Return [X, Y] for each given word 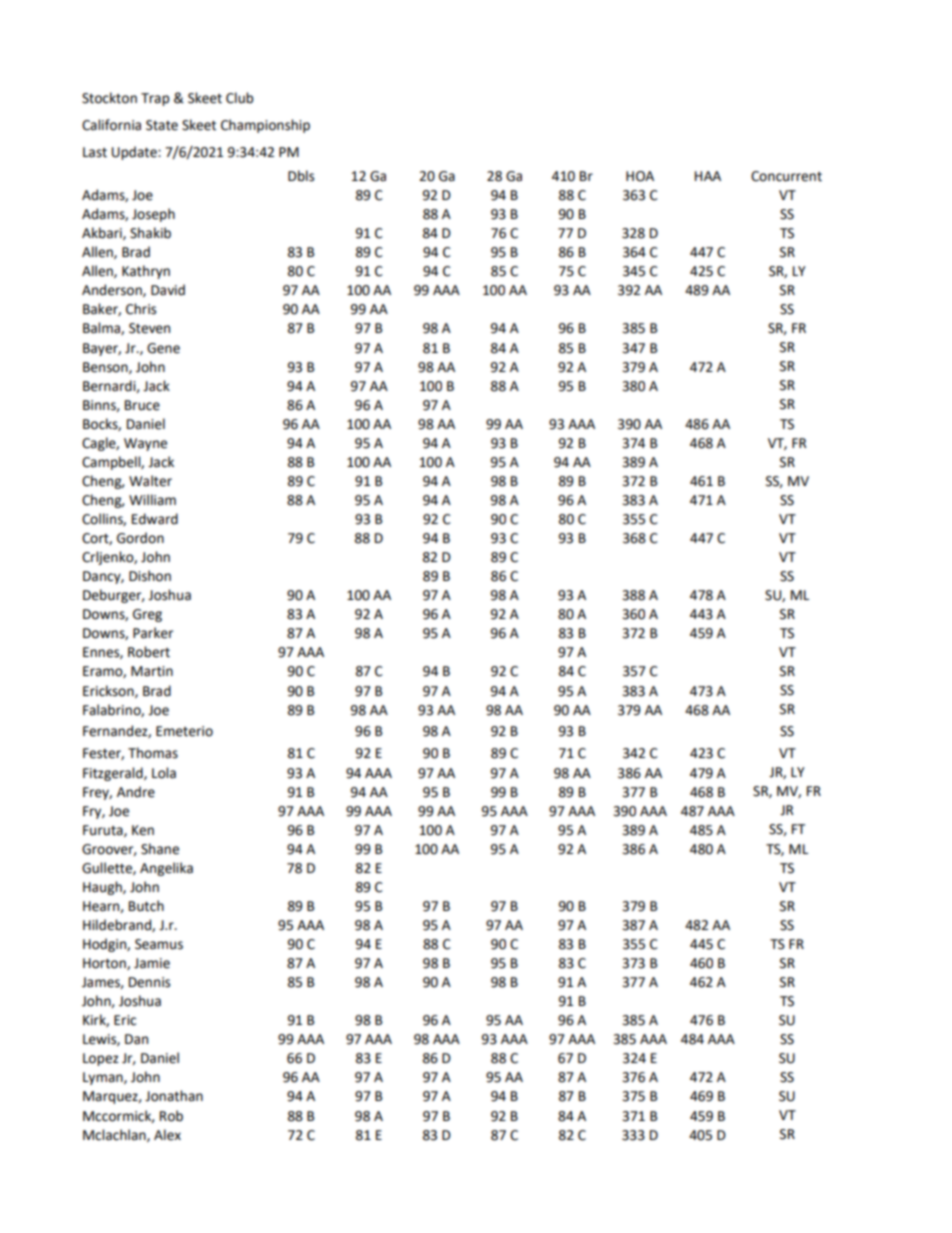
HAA [708, 176]
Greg [147, 615]
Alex [167, 1135]
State [162, 125]
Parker [153, 633]
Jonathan [174, 1096]
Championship [265, 126]
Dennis [149, 982]
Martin [152, 671]
